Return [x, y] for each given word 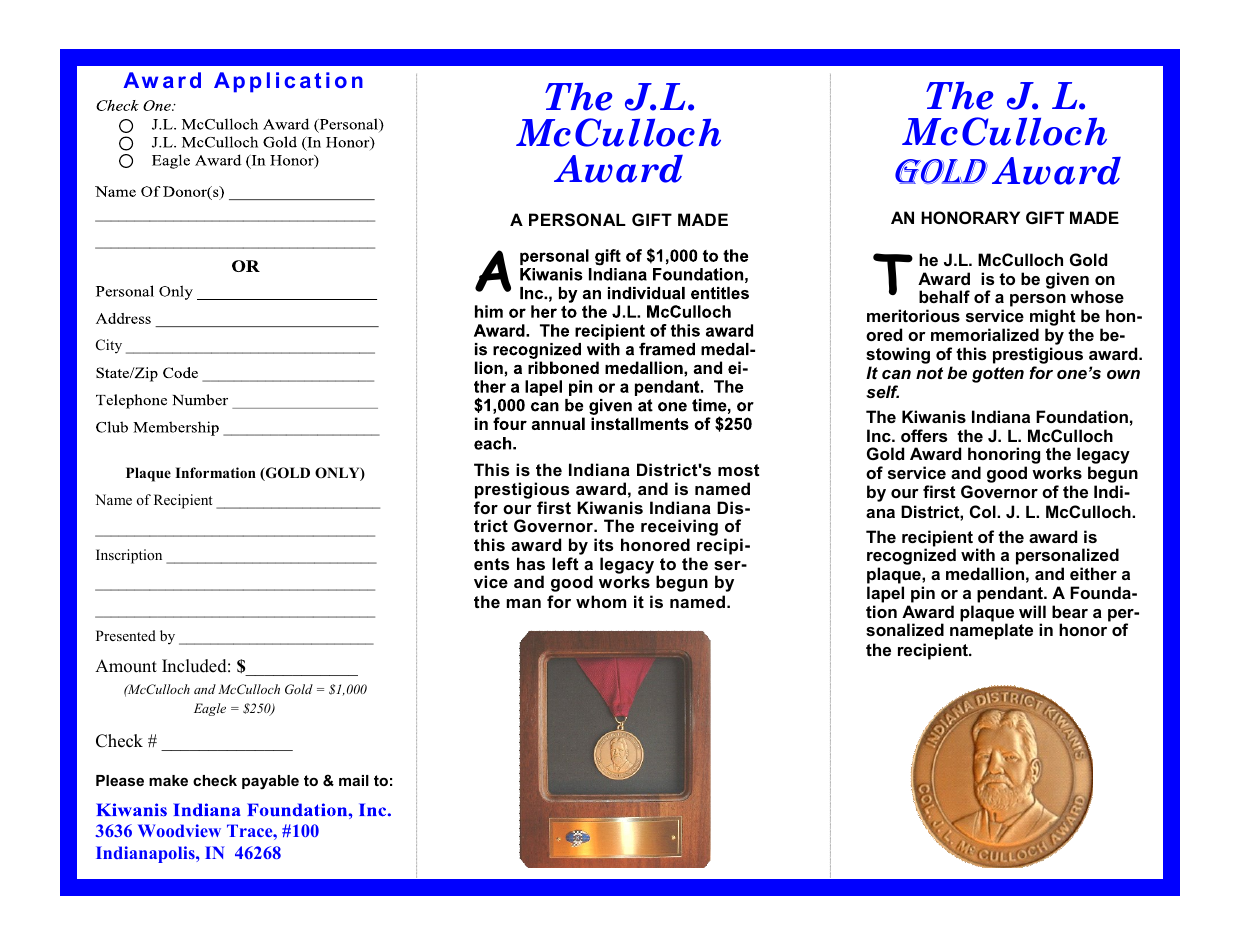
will [1032, 611]
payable [270, 782]
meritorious [913, 315]
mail [354, 780]
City [109, 346]
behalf [944, 296]
